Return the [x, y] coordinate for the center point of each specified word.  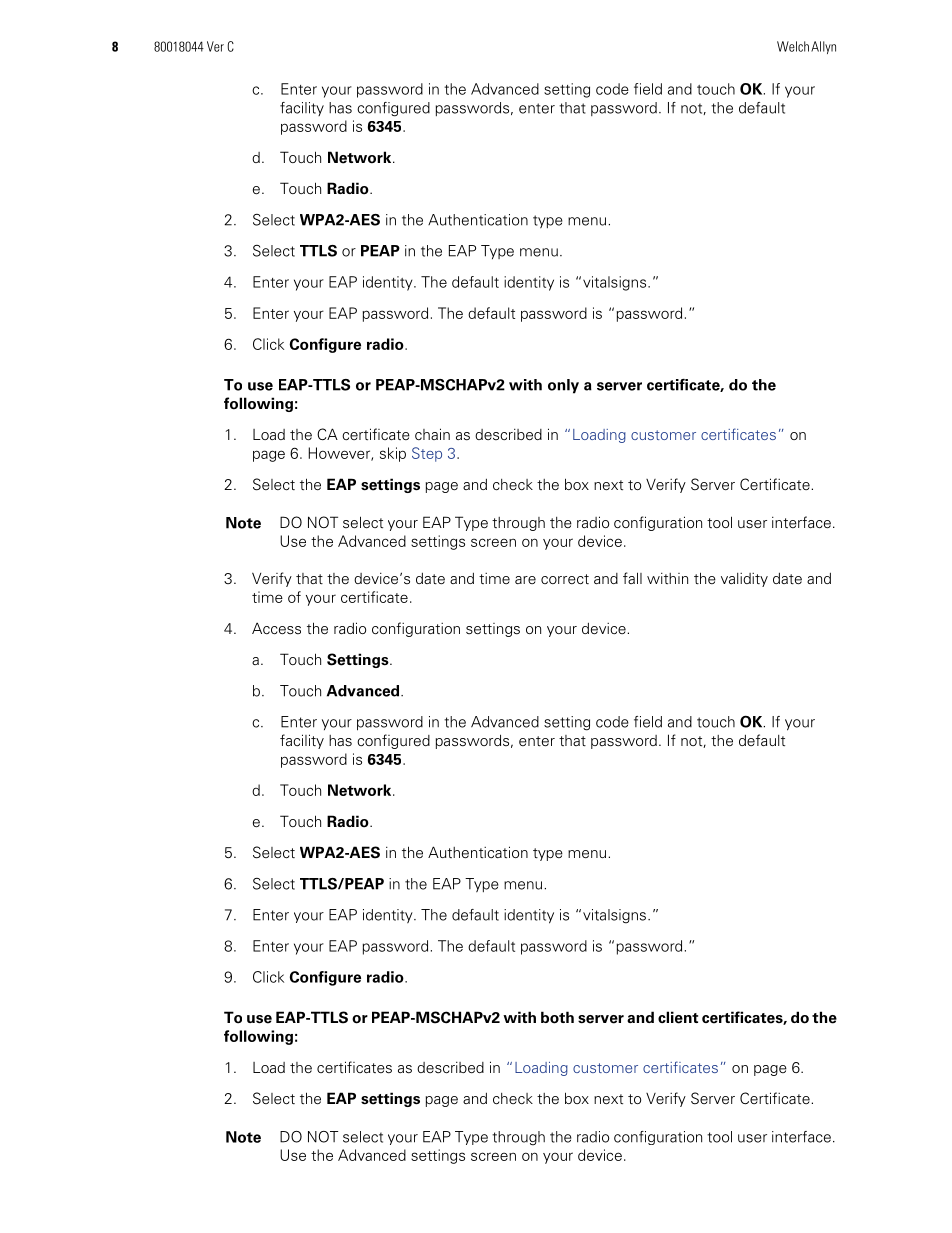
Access [276, 628]
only [563, 386]
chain [432, 434]
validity [744, 580]
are [525, 580]
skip [393, 454]
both [557, 1017]
